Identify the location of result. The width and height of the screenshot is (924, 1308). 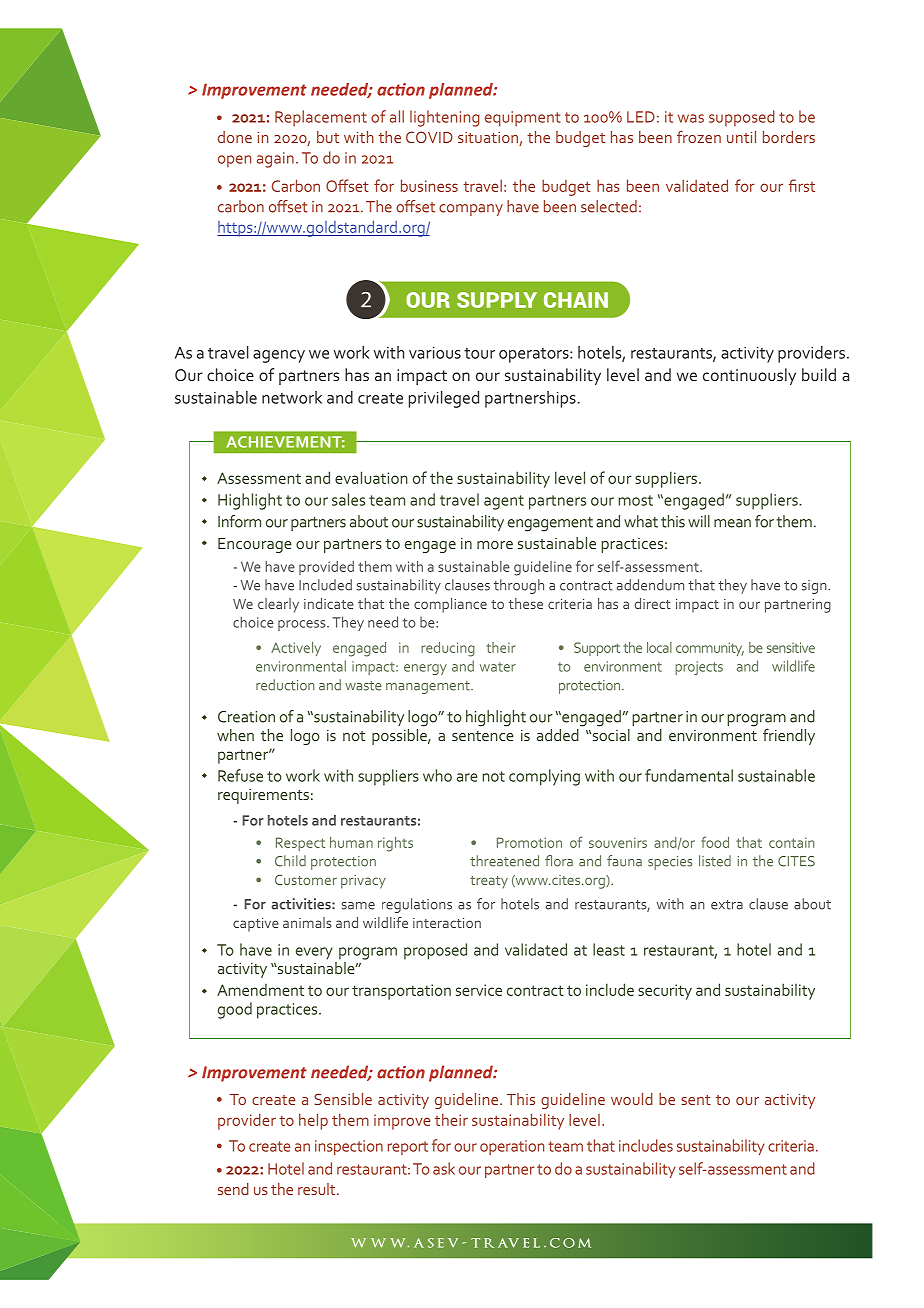
(318, 1189).
